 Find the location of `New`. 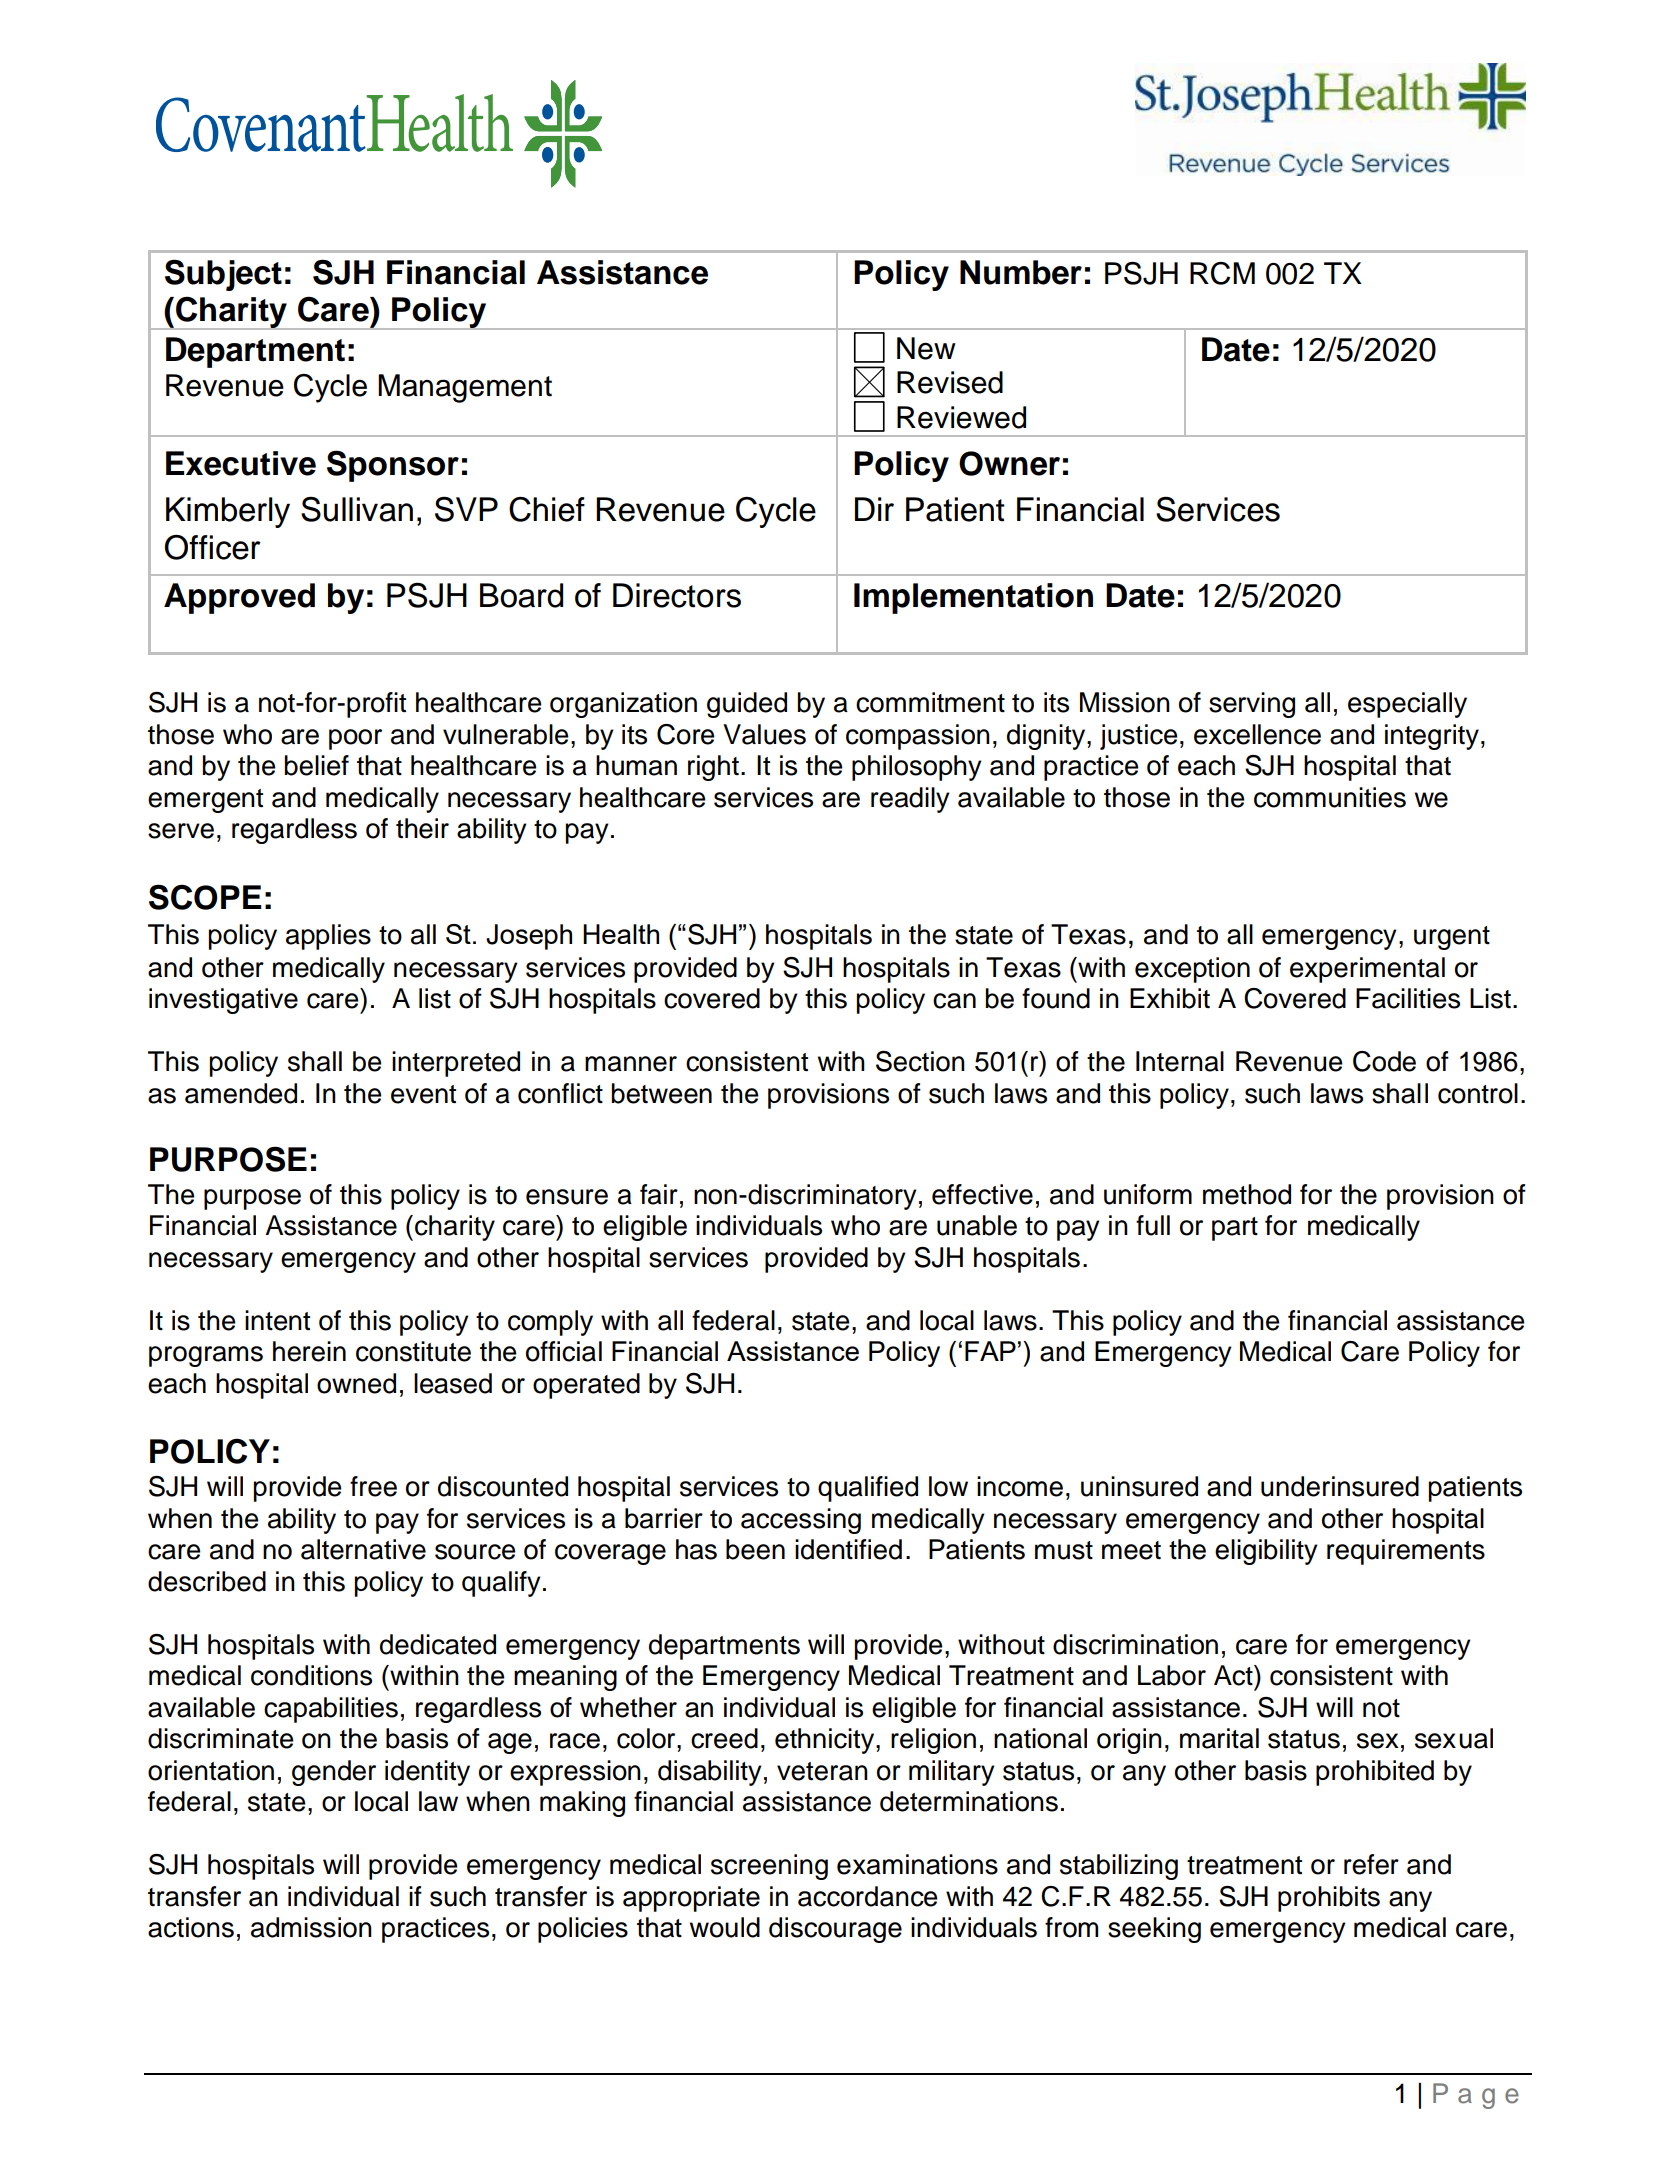

New is located at coordinates (926, 348).
